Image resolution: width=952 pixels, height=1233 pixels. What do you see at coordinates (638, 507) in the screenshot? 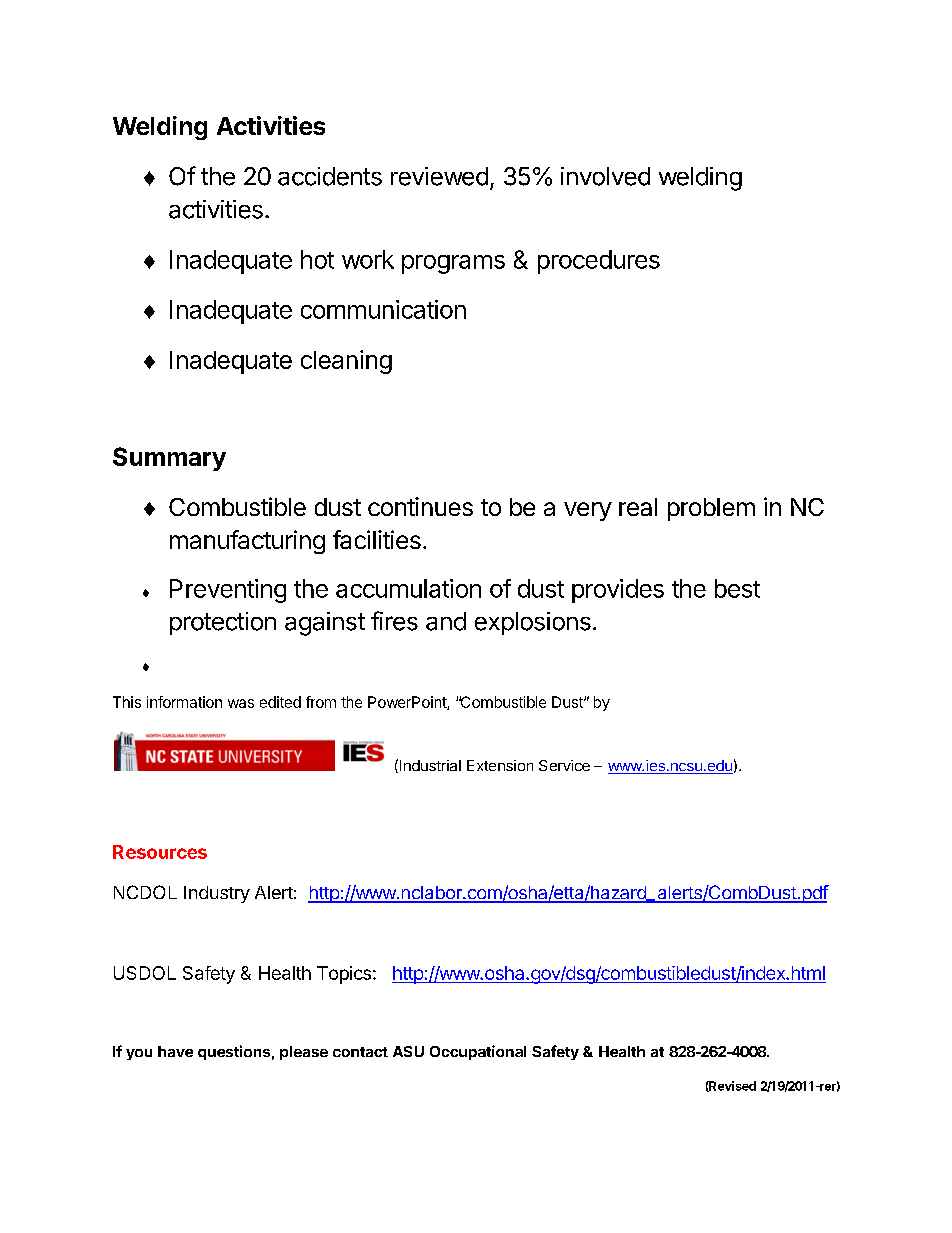
I see `real` at bounding box center [638, 507].
